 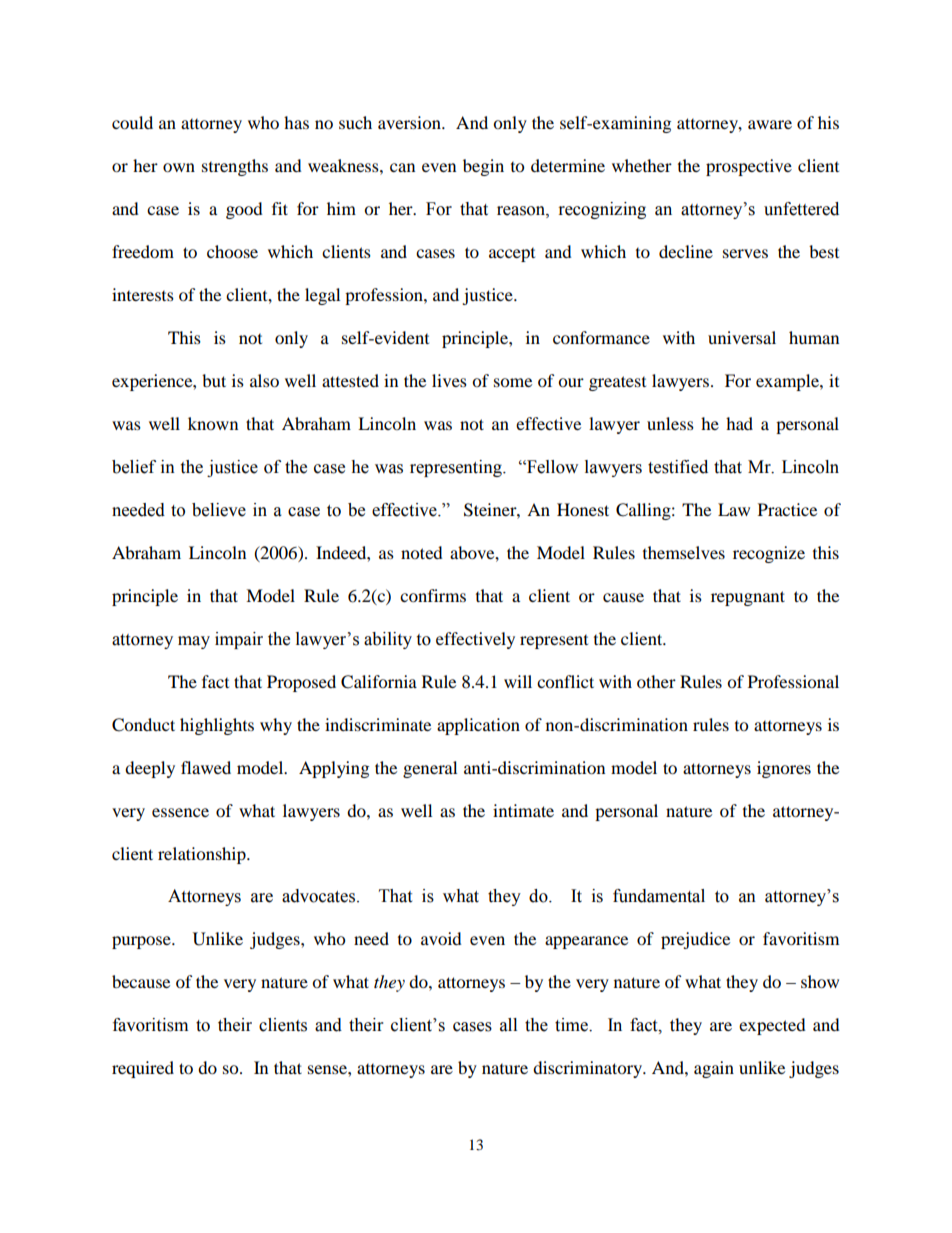 What do you see at coordinates (214, 380) in the screenshot?
I see `but` at bounding box center [214, 380].
